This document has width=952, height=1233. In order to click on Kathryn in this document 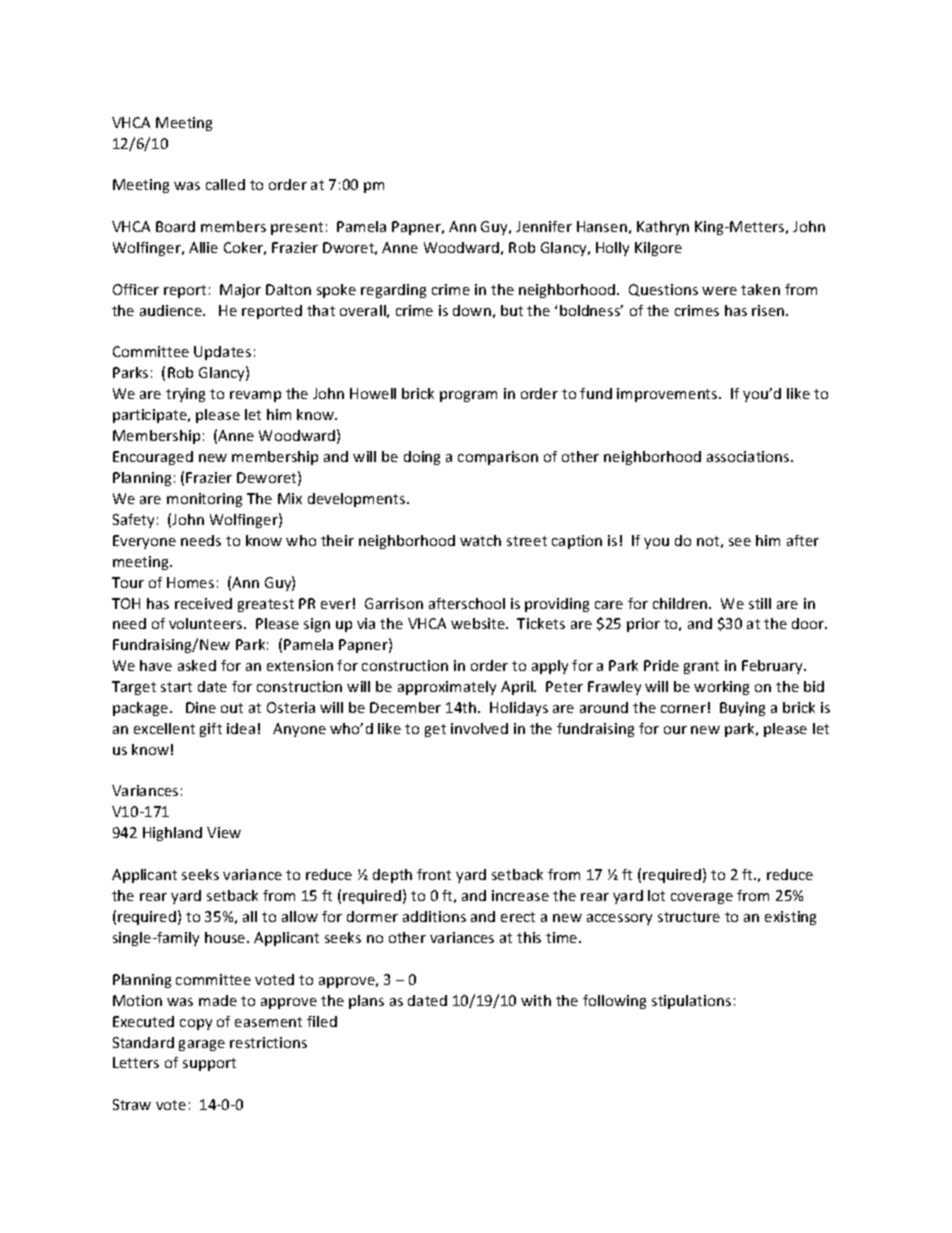, I will do `click(663, 228)`.
